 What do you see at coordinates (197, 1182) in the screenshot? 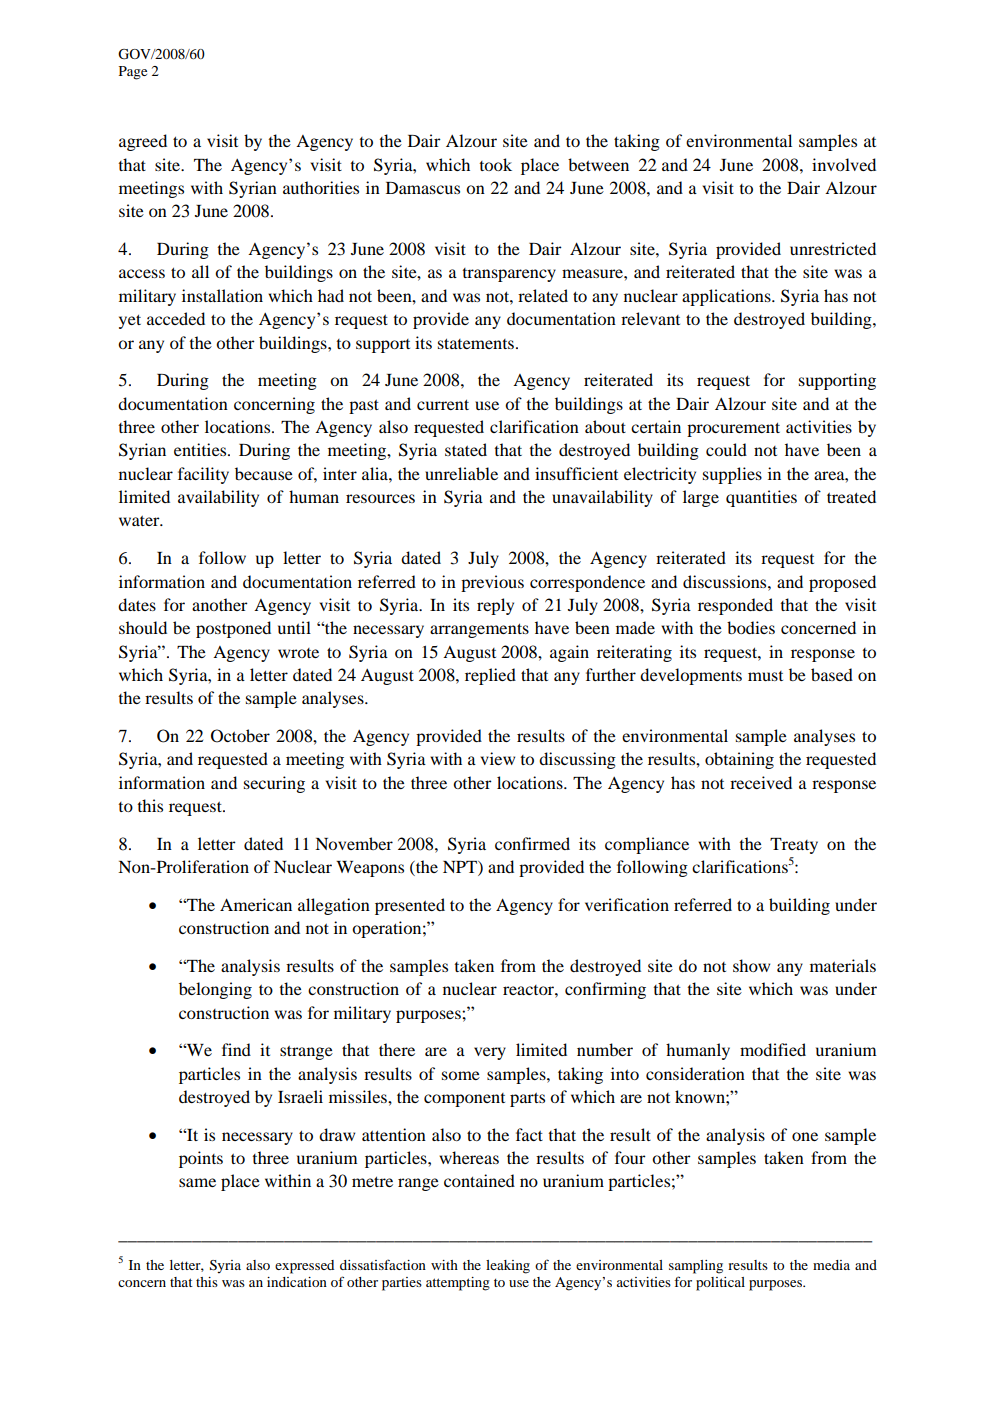
I see `same` at bounding box center [197, 1182].
